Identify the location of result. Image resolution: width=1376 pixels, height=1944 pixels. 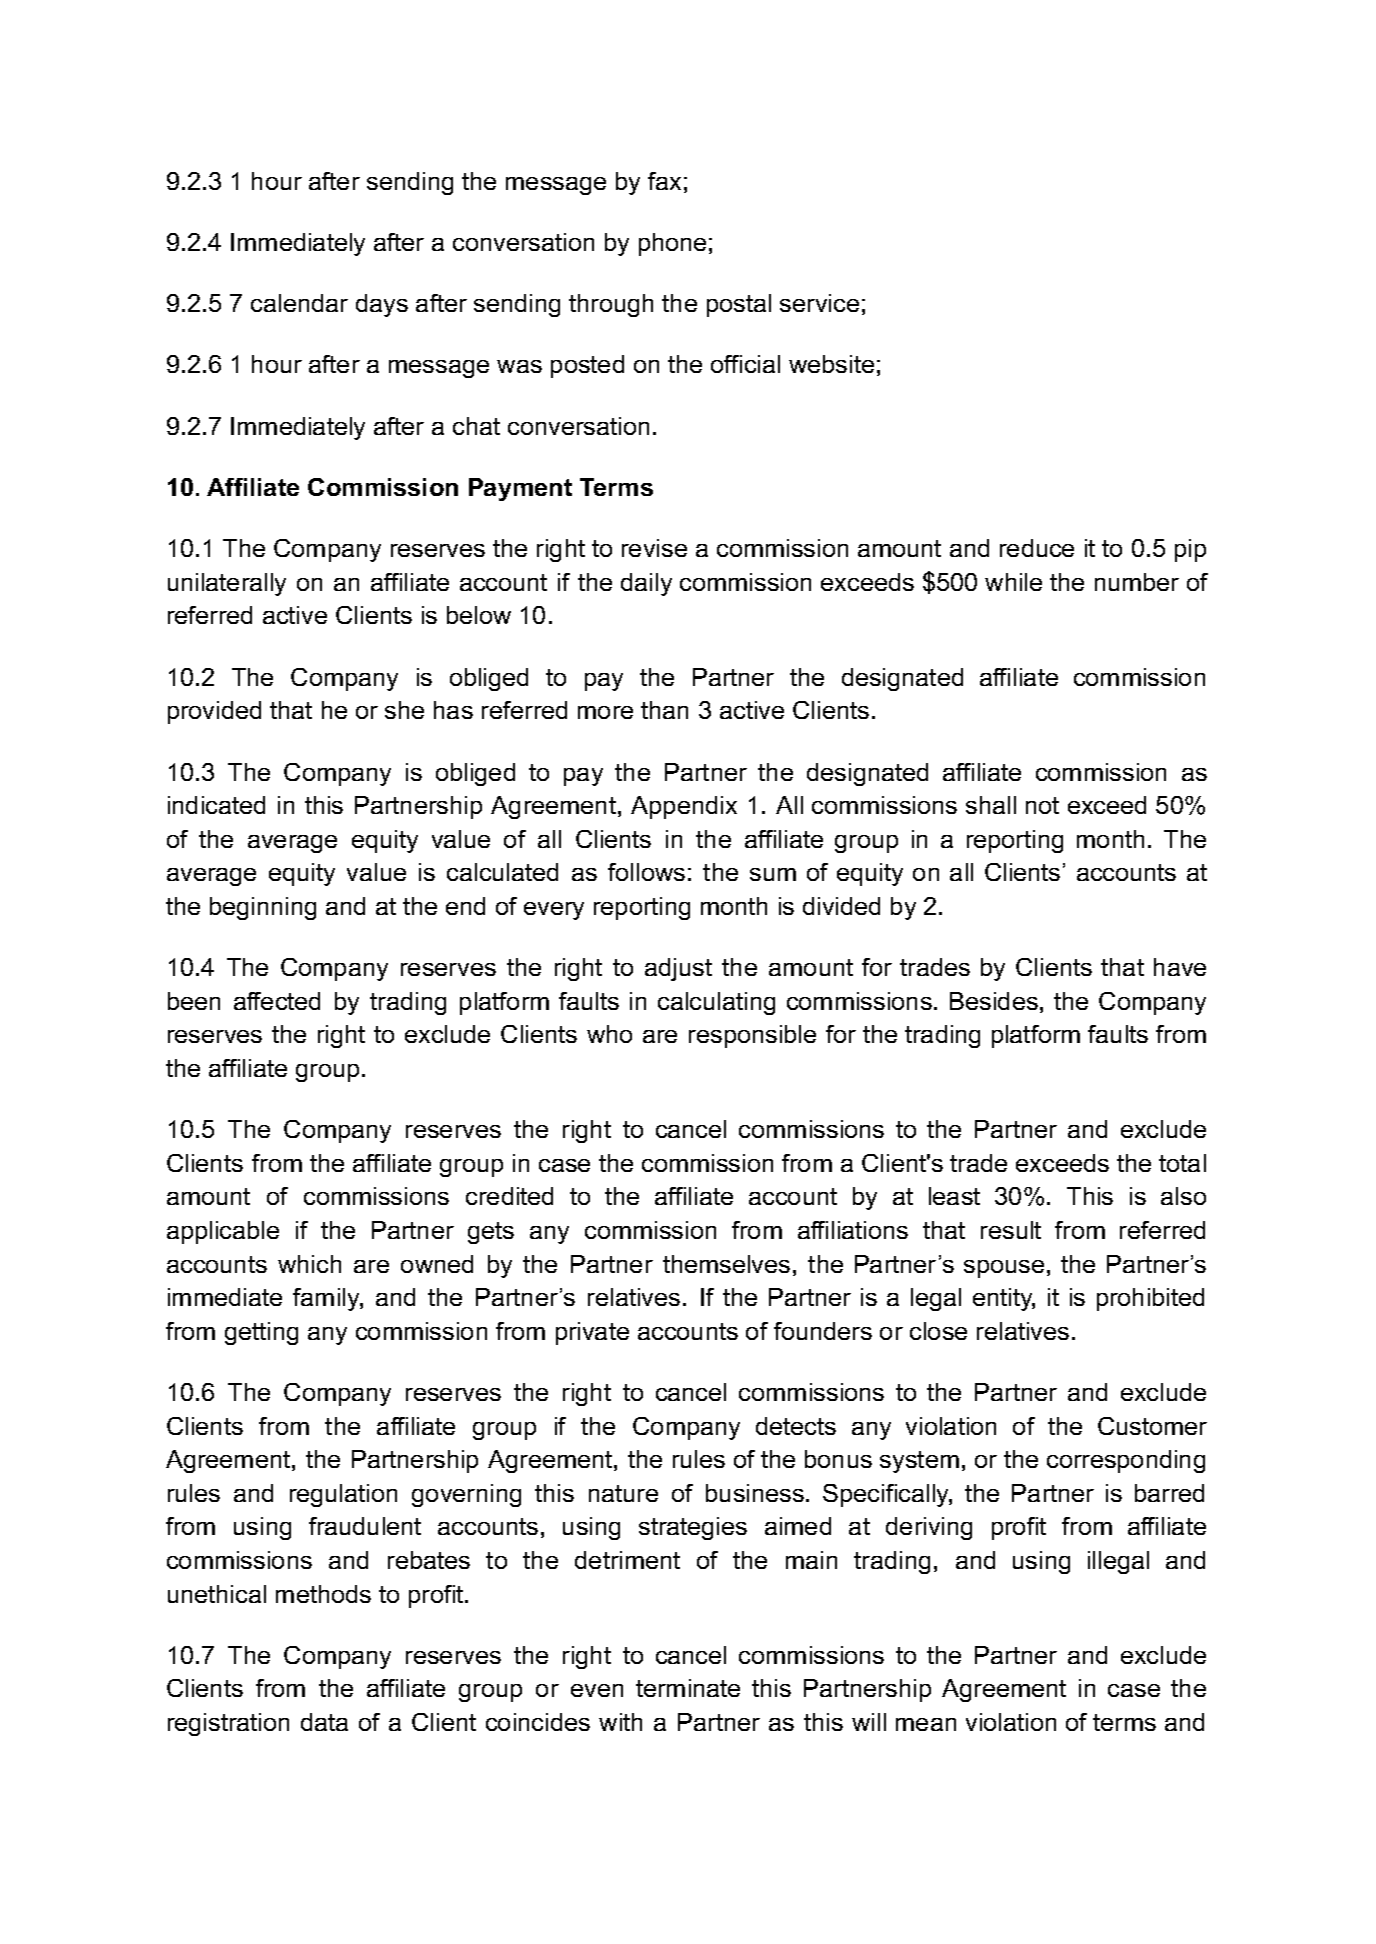
(1011, 1230).
